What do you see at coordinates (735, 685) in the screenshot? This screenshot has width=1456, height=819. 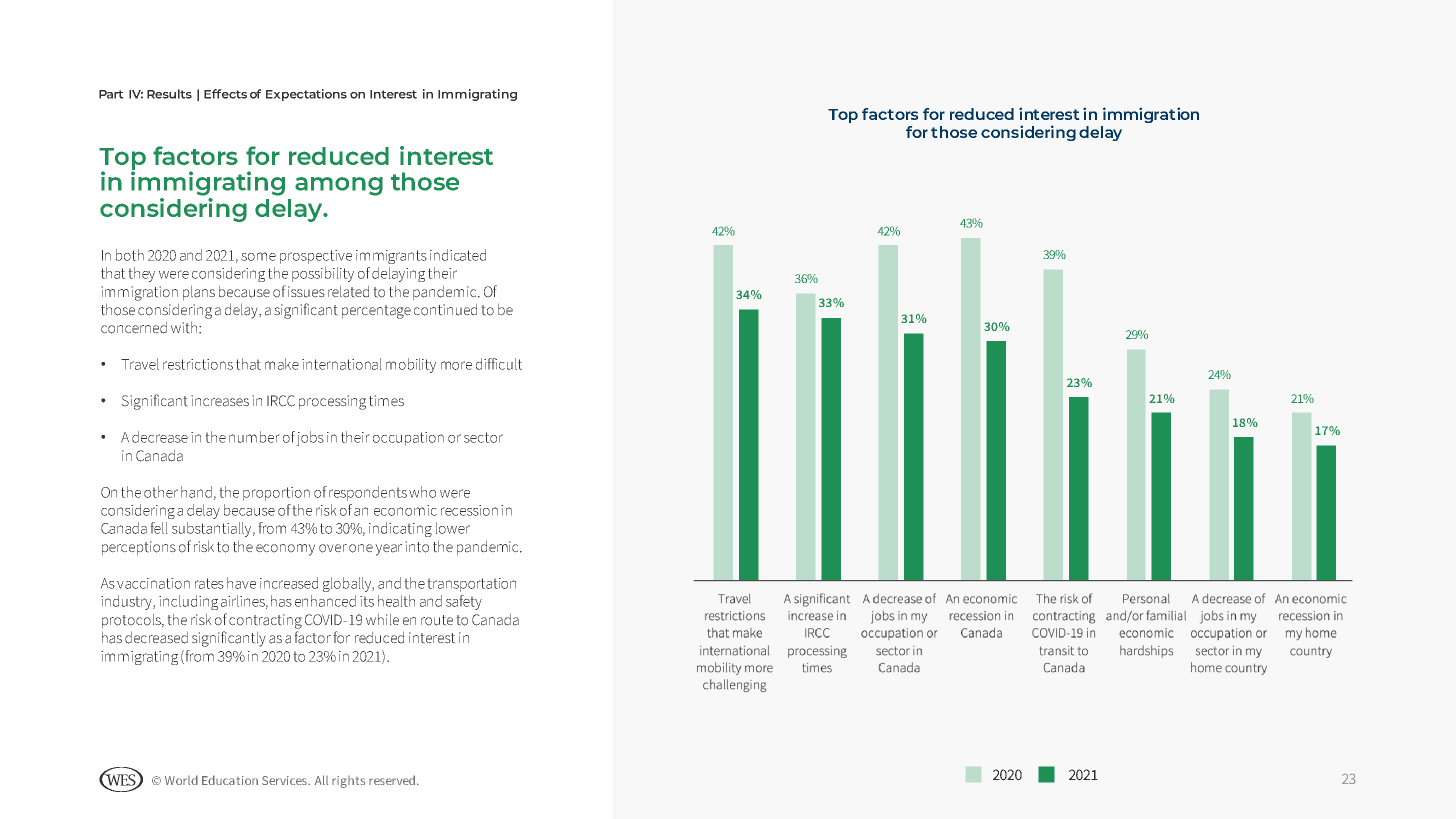 I see `challenging` at bounding box center [735, 685].
